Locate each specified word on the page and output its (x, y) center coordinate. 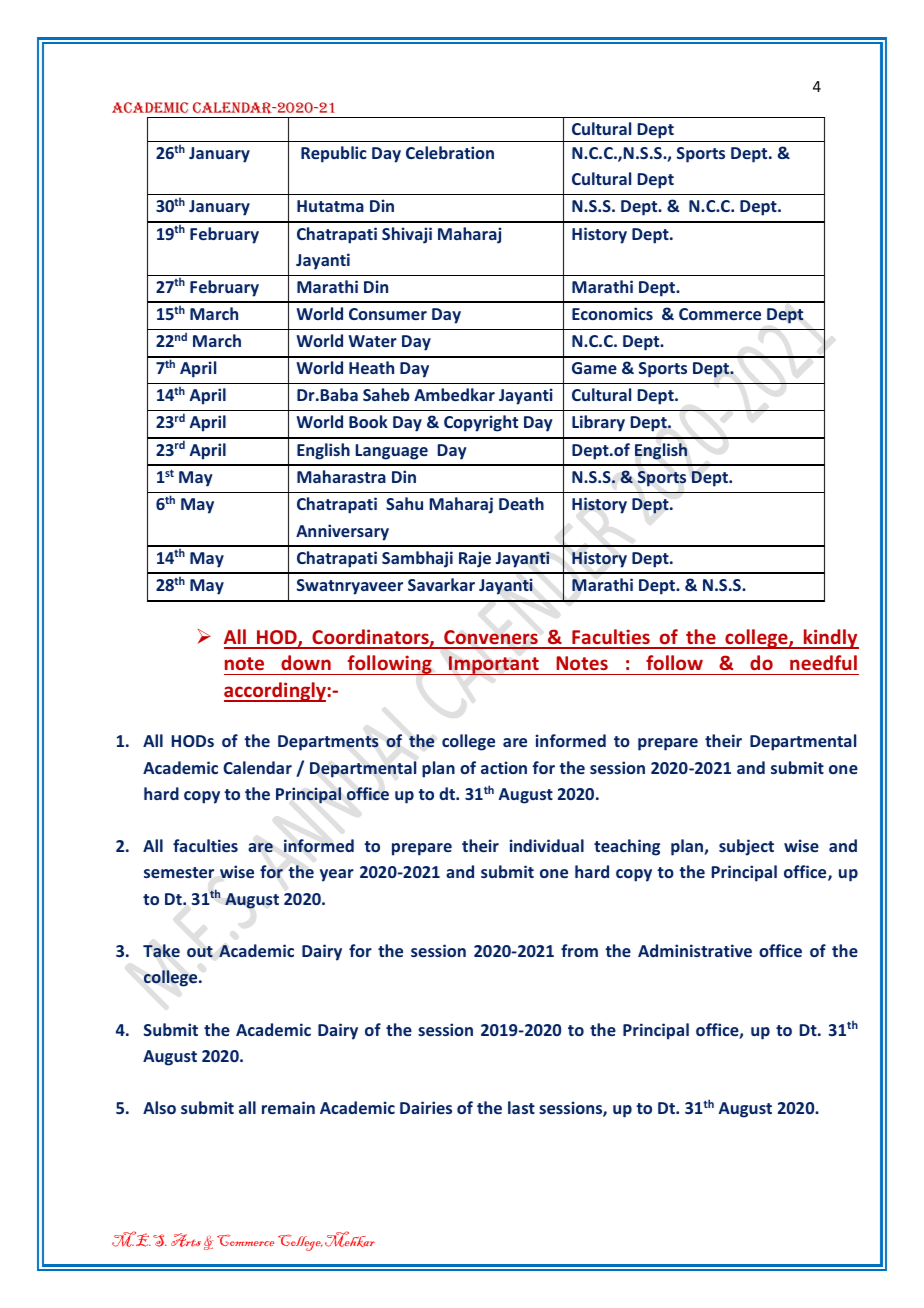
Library (598, 423)
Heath (371, 367)
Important (494, 665)
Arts (186, 1240)
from (579, 950)
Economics (612, 313)
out (200, 952)
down (306, 662)
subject (746, 847)
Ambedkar (454, 394)
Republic (334, 154)
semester (179, 872)
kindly (830, 639)
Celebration (450, 152)
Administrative (695, 950)
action (504, 767)
